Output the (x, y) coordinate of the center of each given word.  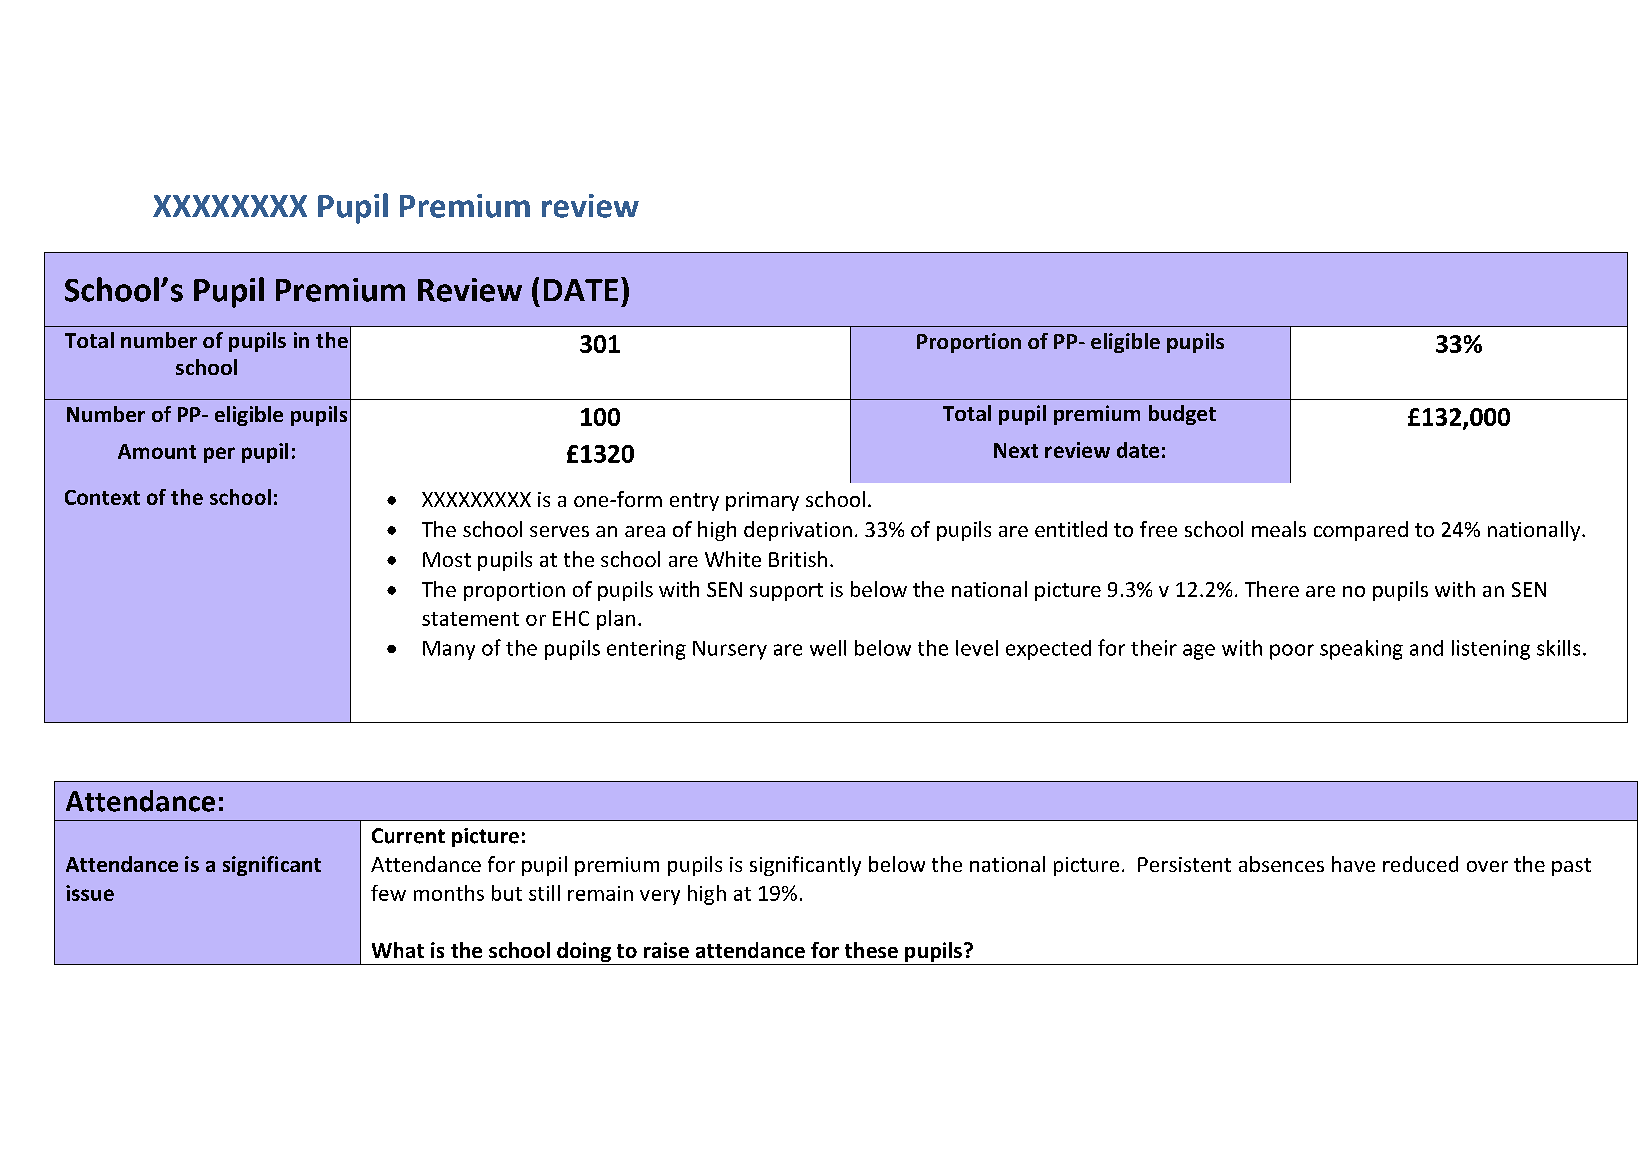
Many (449, 650)
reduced (1420, 864)
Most (447, 559)
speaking (1361, 650)
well (828, 648)
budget (1182, 415)
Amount (157, 451)
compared (1361, 531)
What (398, 950)
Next (1016, 450)
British (798, 559)
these (871, 950)
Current (408, 836)
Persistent (1184, 864)
